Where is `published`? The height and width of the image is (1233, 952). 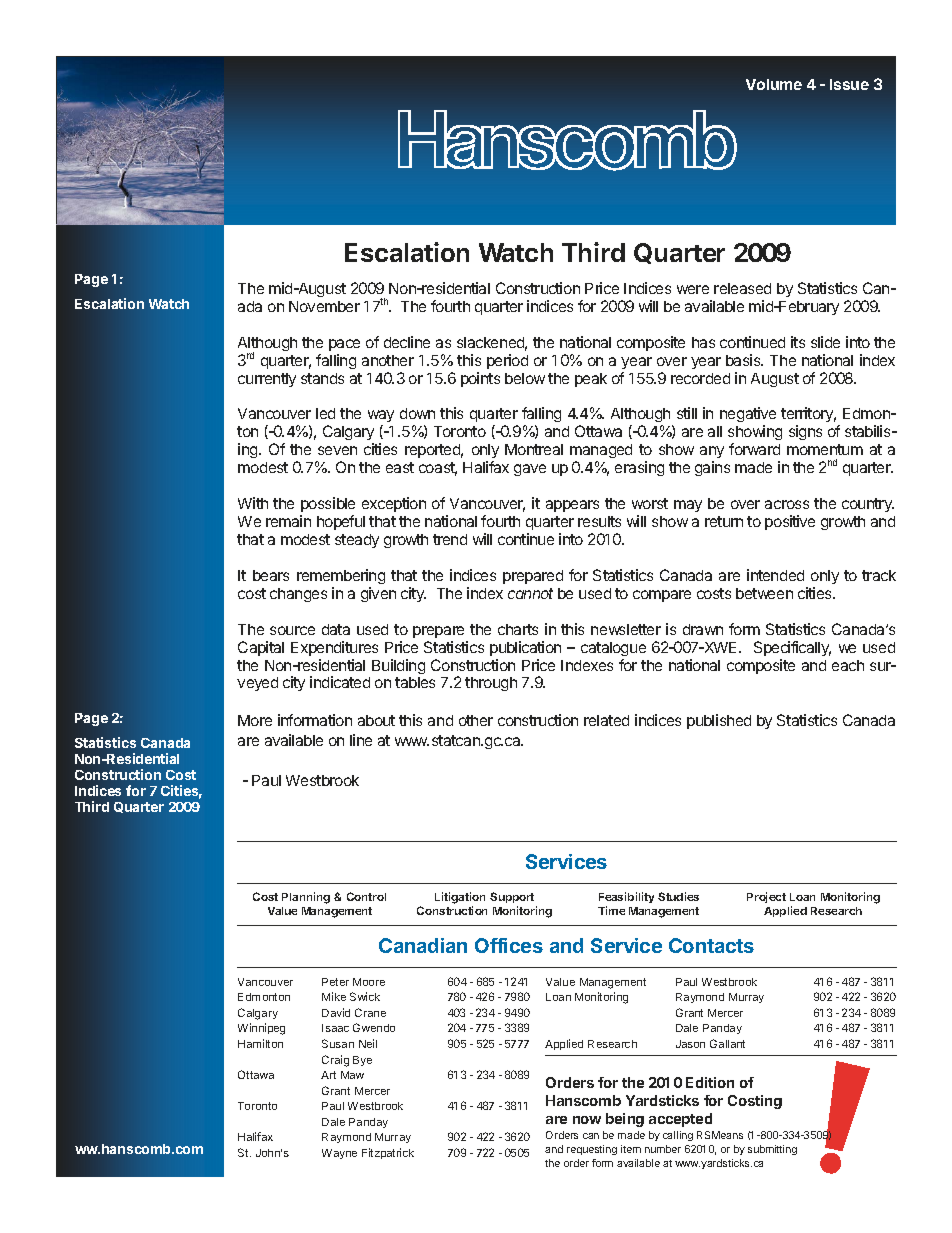
published is located at coordinates (719, 721).
